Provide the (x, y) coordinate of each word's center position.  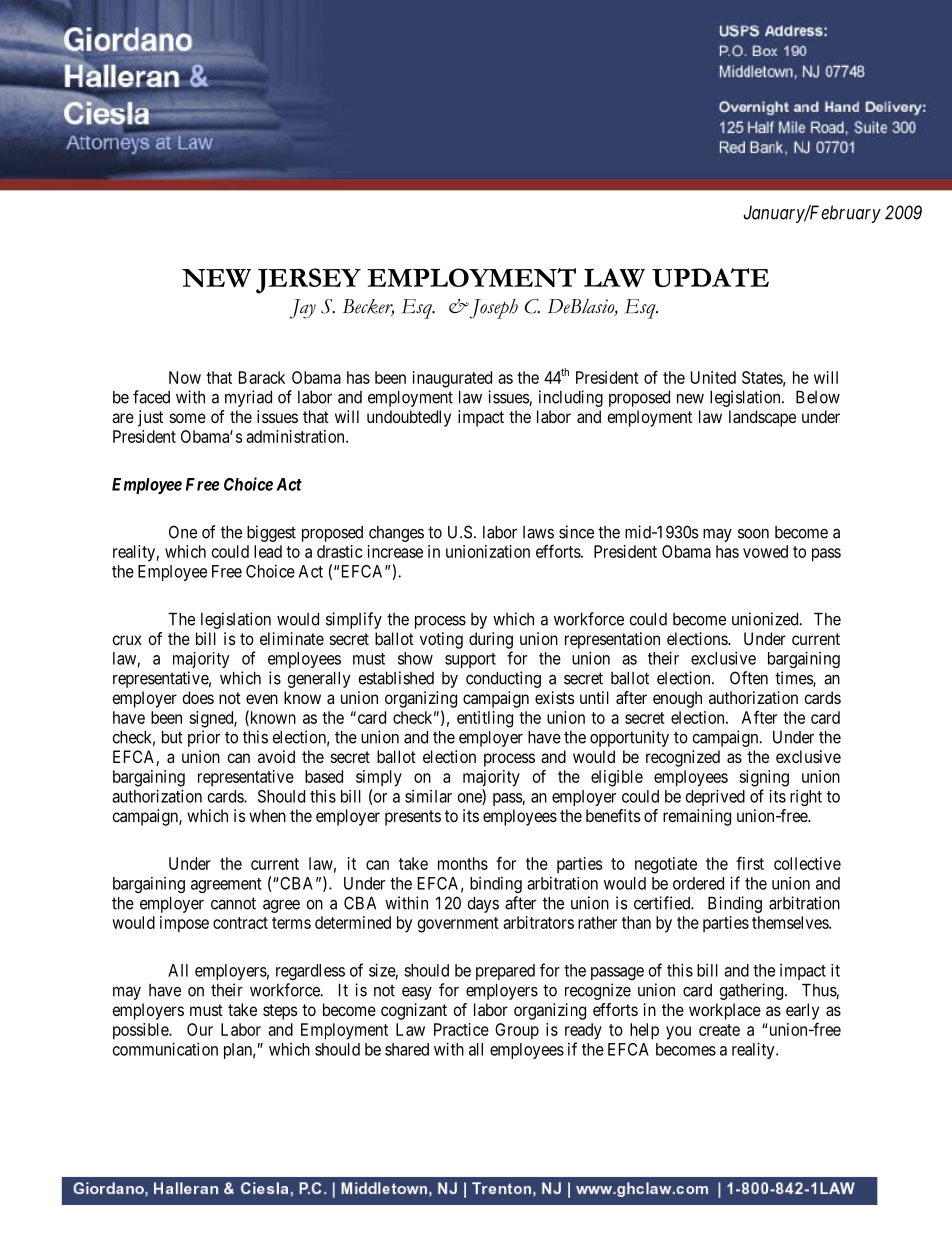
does (198, 697)
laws (538, 532)
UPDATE (710, 277)
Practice (461, 1029)
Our (200, 1029)
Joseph (492, 309)
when (267, 815)
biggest (271, 533)
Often (749, 678)
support (470, 660)
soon (753, 534)
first (750, 863)
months (463, 863)
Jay (302, 309)
